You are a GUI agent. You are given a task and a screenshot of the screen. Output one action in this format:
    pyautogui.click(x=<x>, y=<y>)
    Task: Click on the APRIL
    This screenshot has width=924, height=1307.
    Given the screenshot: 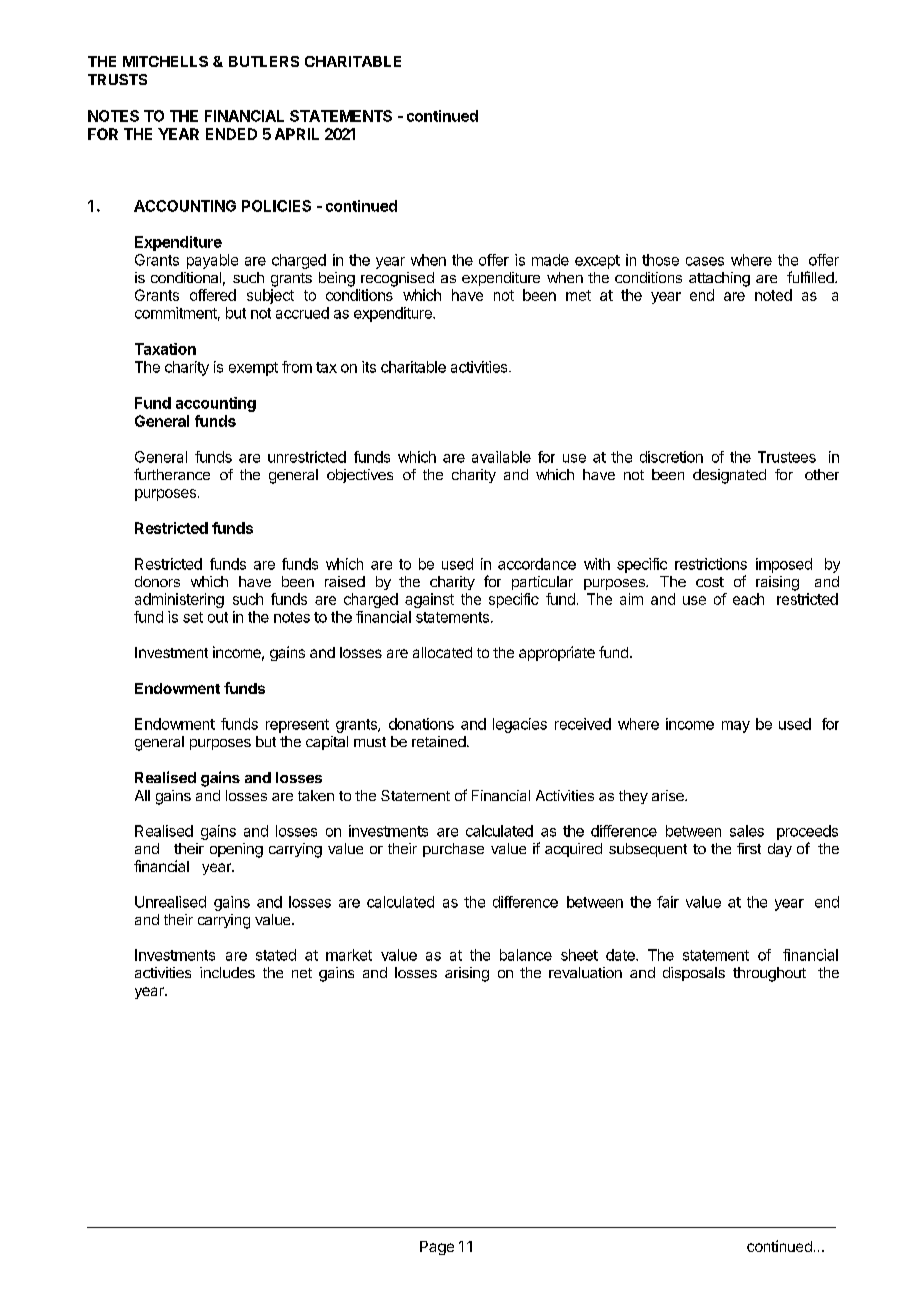 What is the action you would take?
    pyautogui.click(x=297, y=134)
